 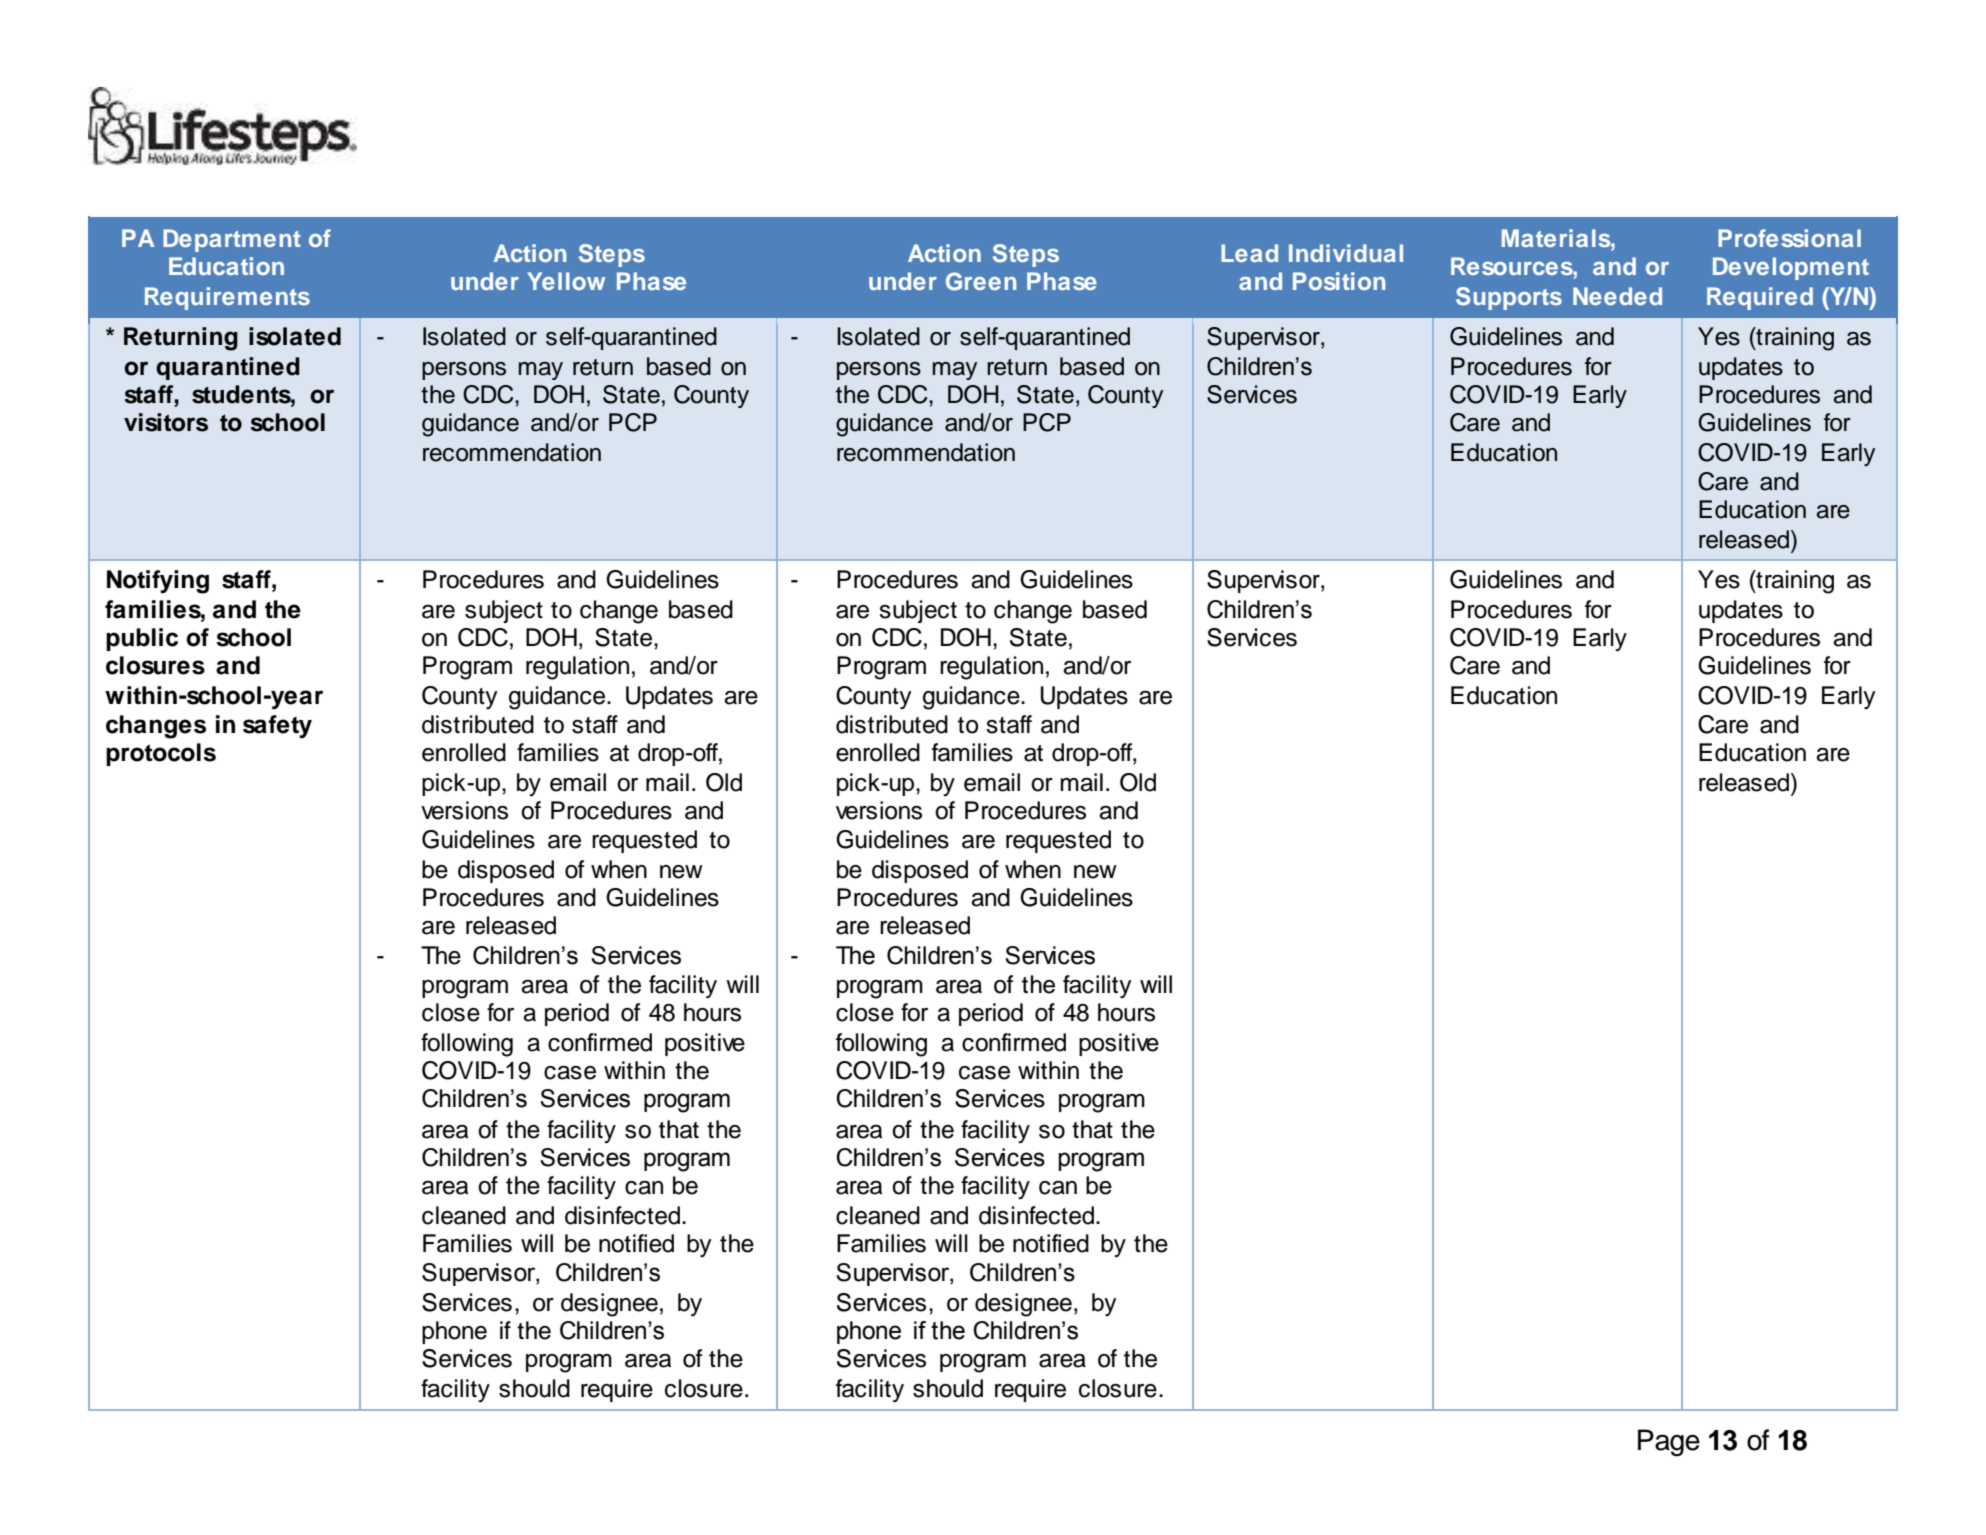 What do you see at coordinates (1346, 253) in the page?
I see `Individual` at bounding box center [1346, 253].
